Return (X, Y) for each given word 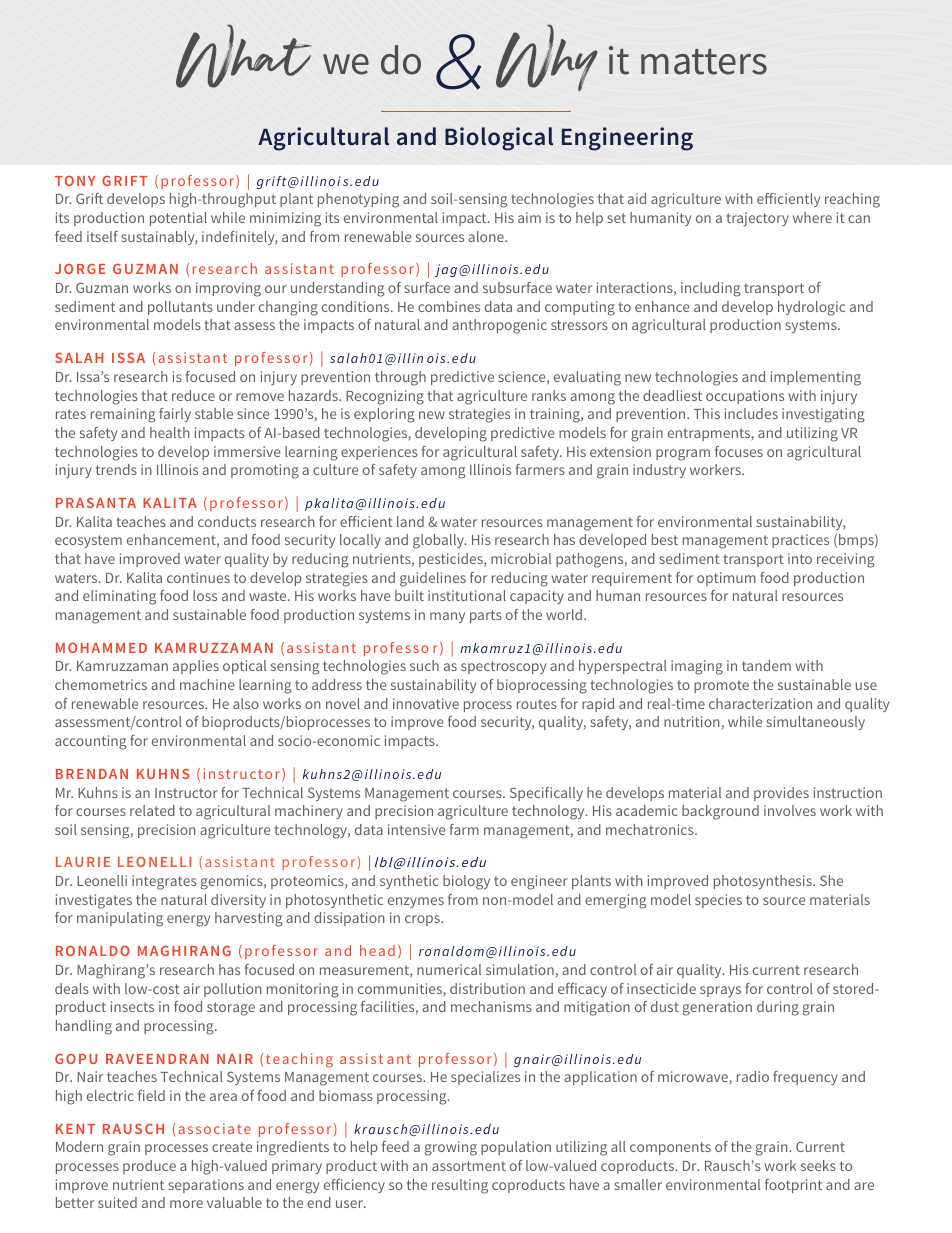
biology (466, 882)
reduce (193, 395)
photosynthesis (764, 882)
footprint (793, 1186)
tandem (766, 665)
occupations (745, 397)
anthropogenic (499, 326)
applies (196, 667)
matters (704, 62)
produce (149, 1167)
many (447, 617)
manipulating (120, 919)
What (243, 56)
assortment (469, 1166)
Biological (499, 139)
